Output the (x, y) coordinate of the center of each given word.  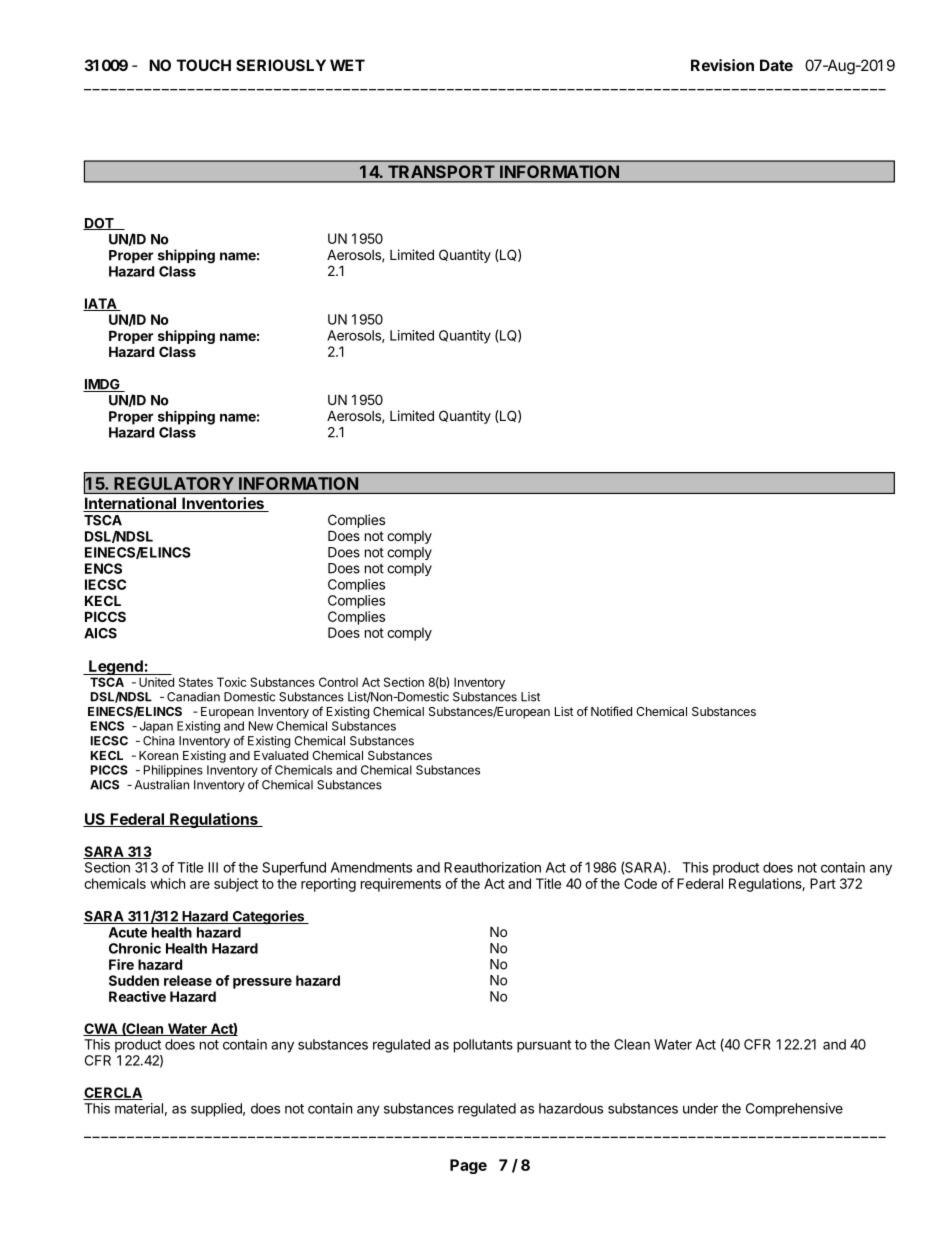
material (139, 1108)
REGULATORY (174, 483)
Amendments (371, 867)
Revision (722, 65)
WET (347, 65)
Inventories (223, 504)
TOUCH (204, 65)
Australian (162, 785)
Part (823, 883)
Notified (611, 711)
